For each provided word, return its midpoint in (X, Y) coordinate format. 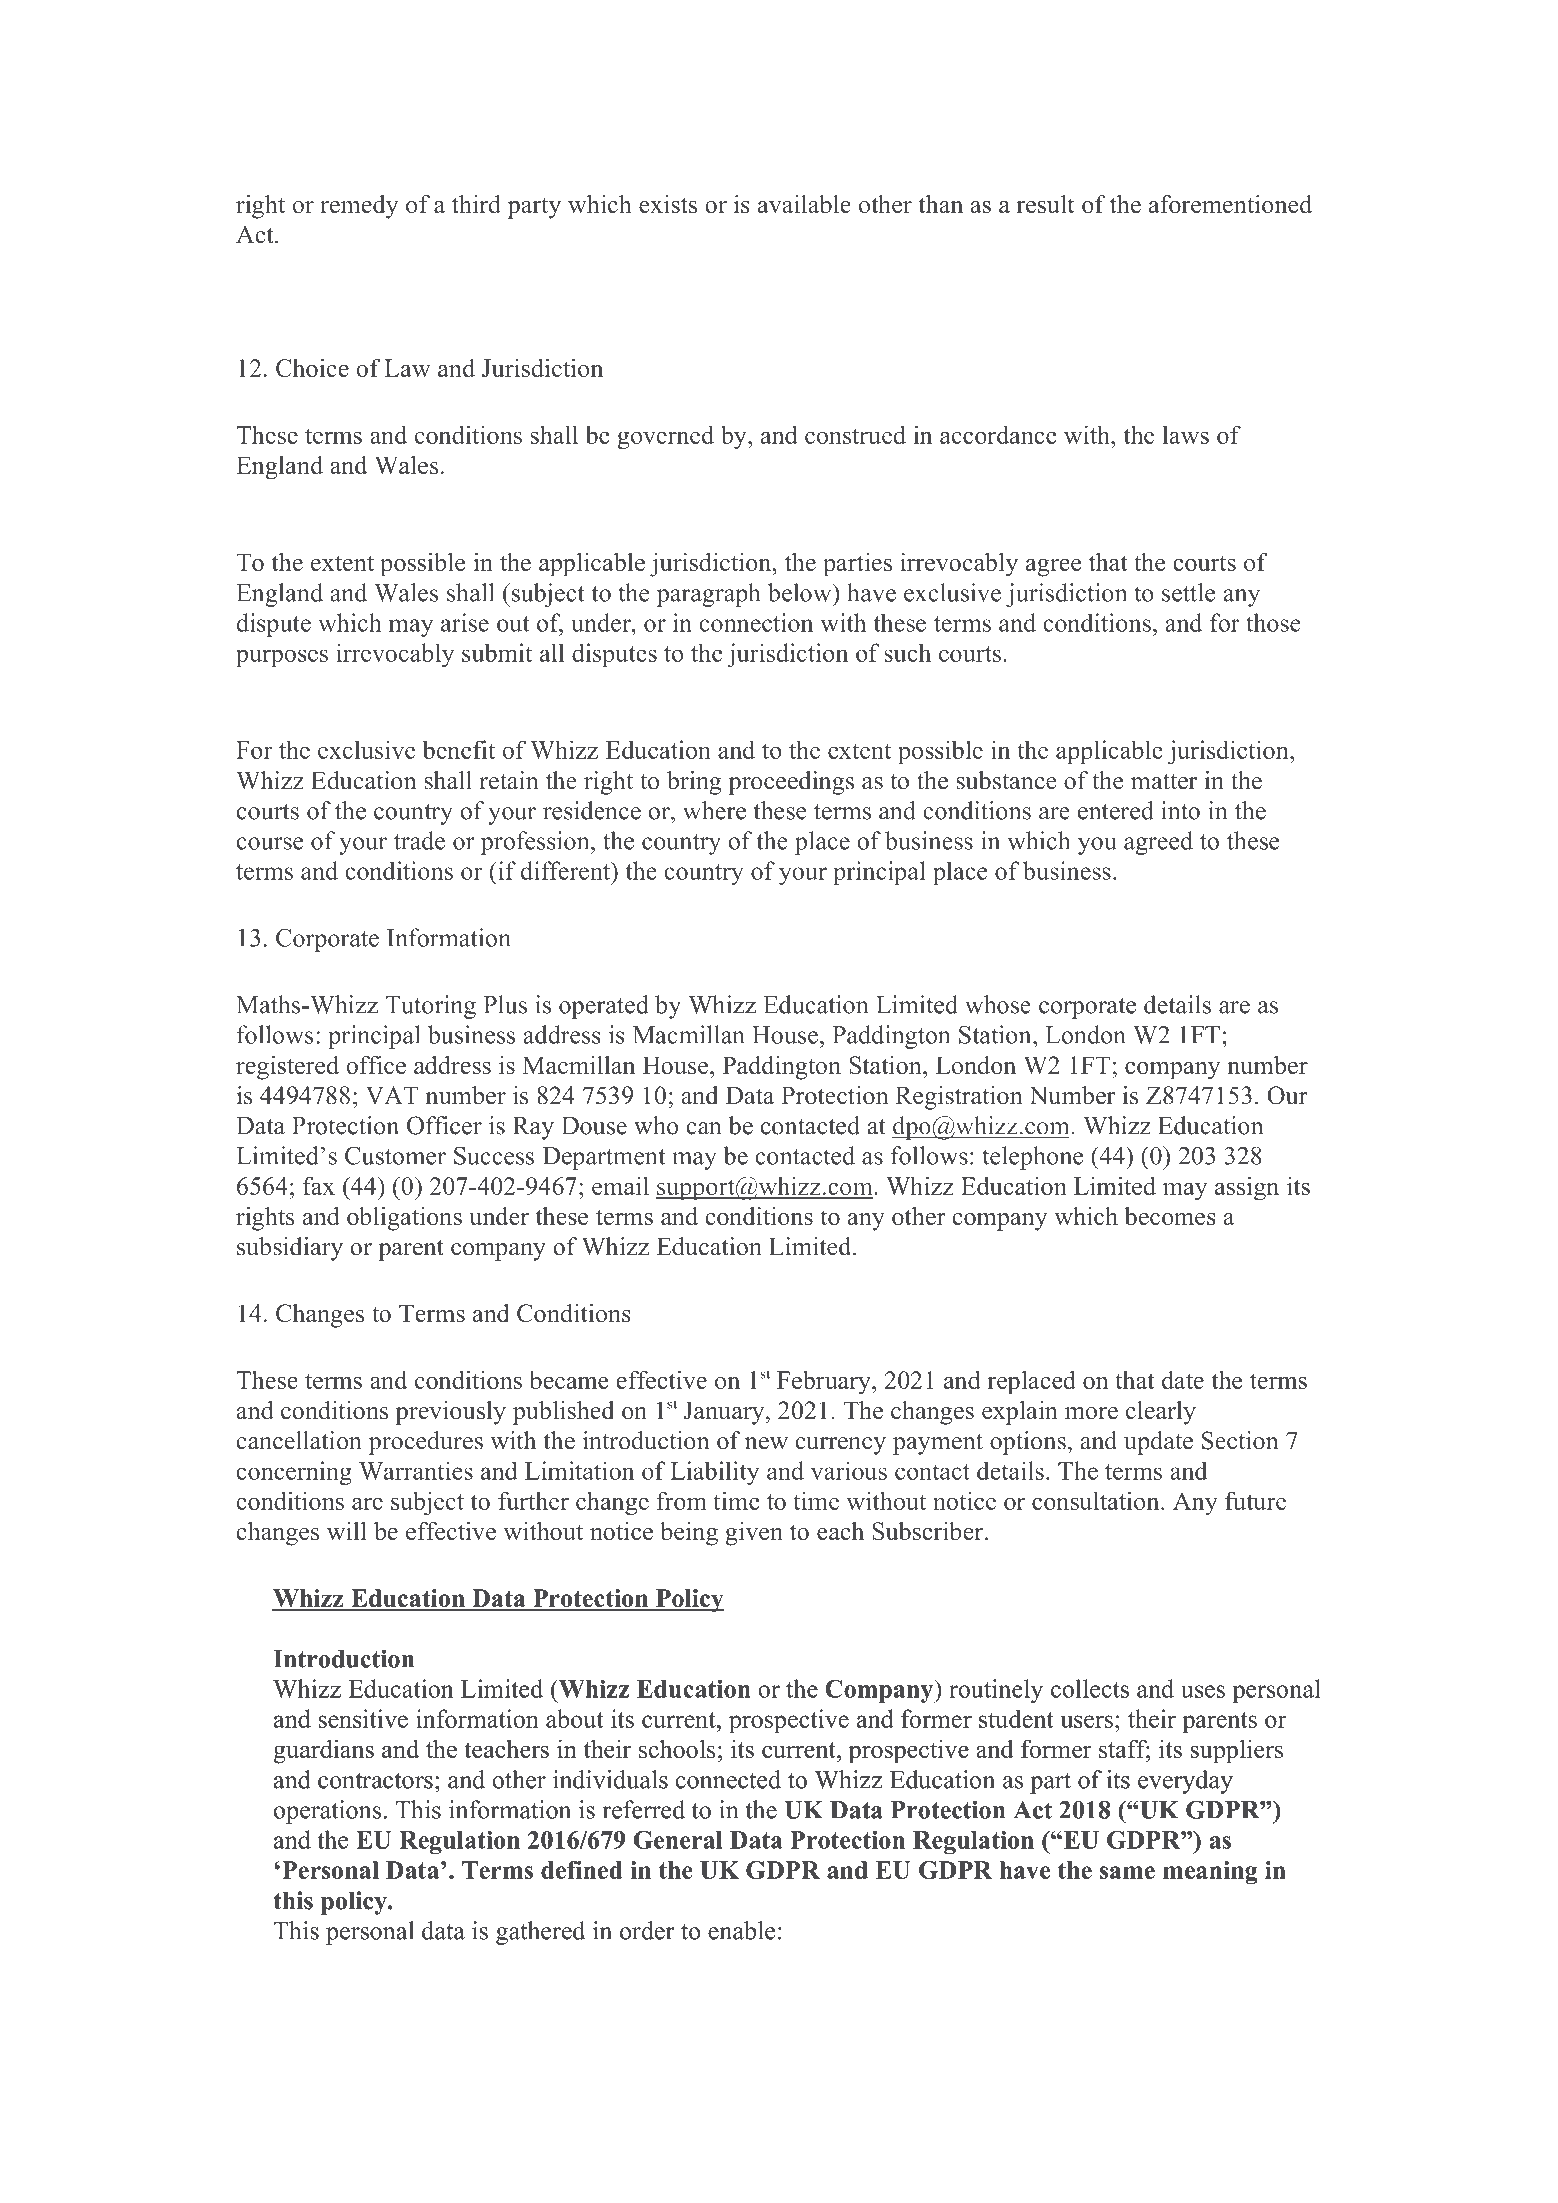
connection (756, 622)
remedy (359, 207)
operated (604, 1007)
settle (1188, 592)
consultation (1097, 1500)
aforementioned (1230, 204)
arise (465, 622)
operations (327, 1812)
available (804, 204)
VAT (392, 1095)
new (766, 1443)
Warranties (416, 1470)
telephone (1032, 1158)
